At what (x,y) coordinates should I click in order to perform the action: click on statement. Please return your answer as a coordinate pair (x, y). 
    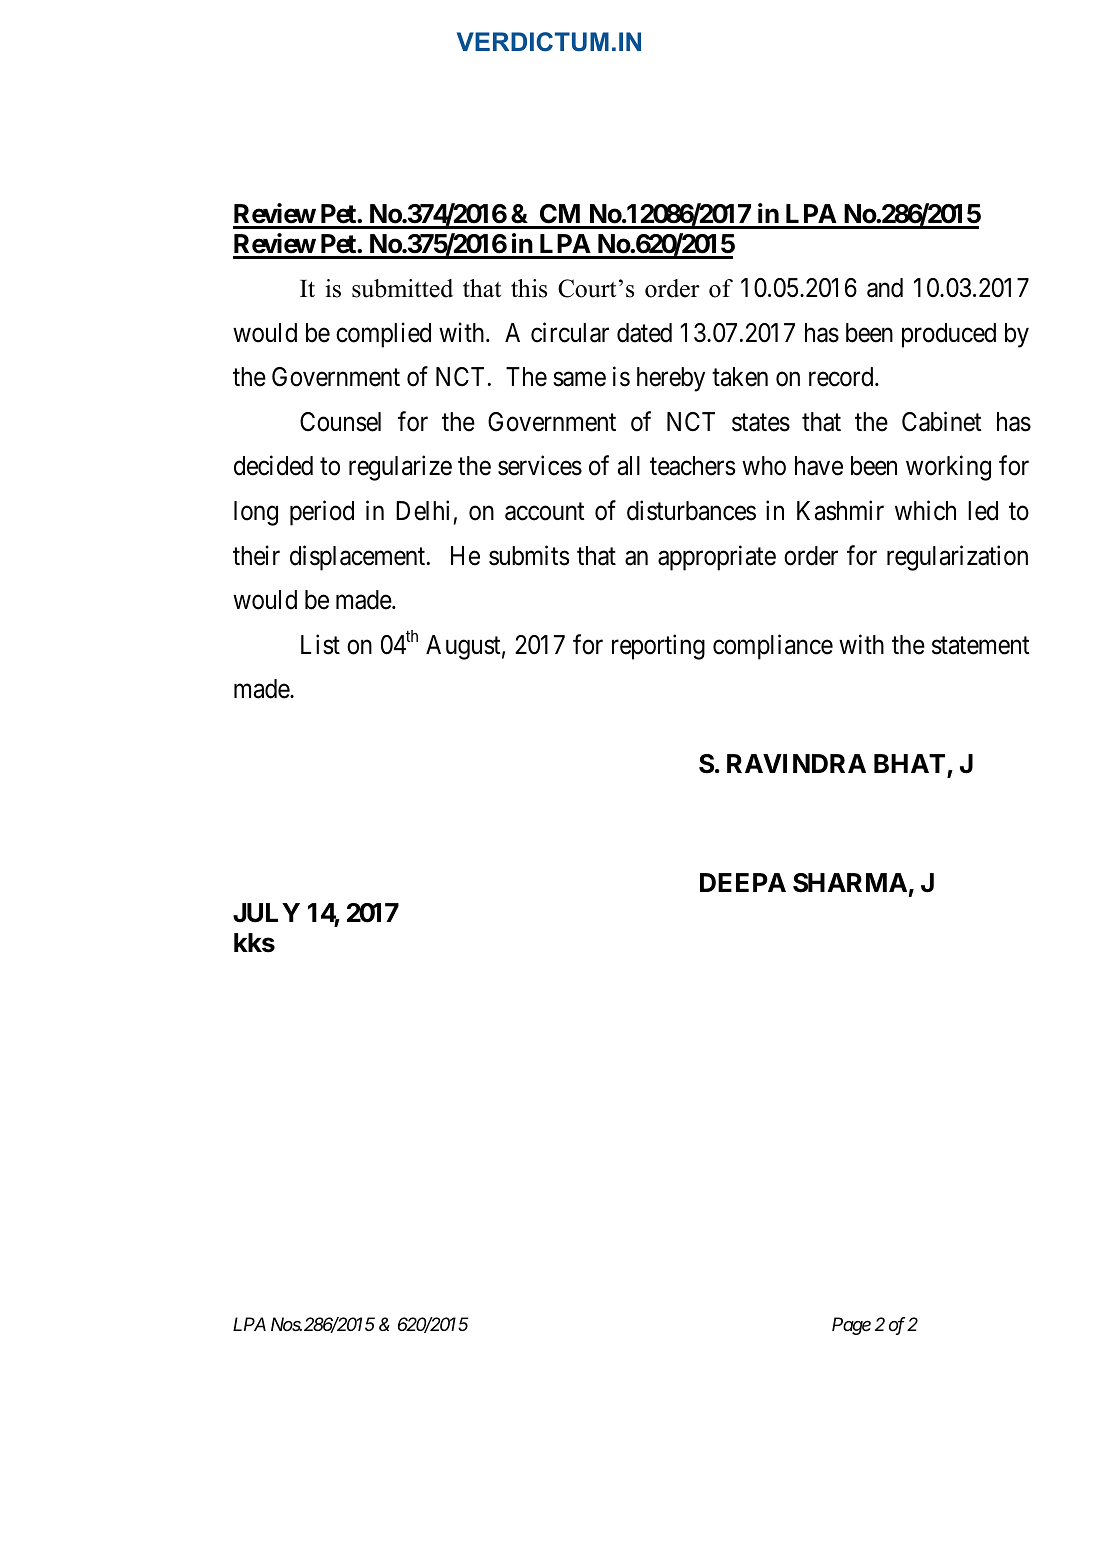
    Looking at the image, I should click on (981, 646).
